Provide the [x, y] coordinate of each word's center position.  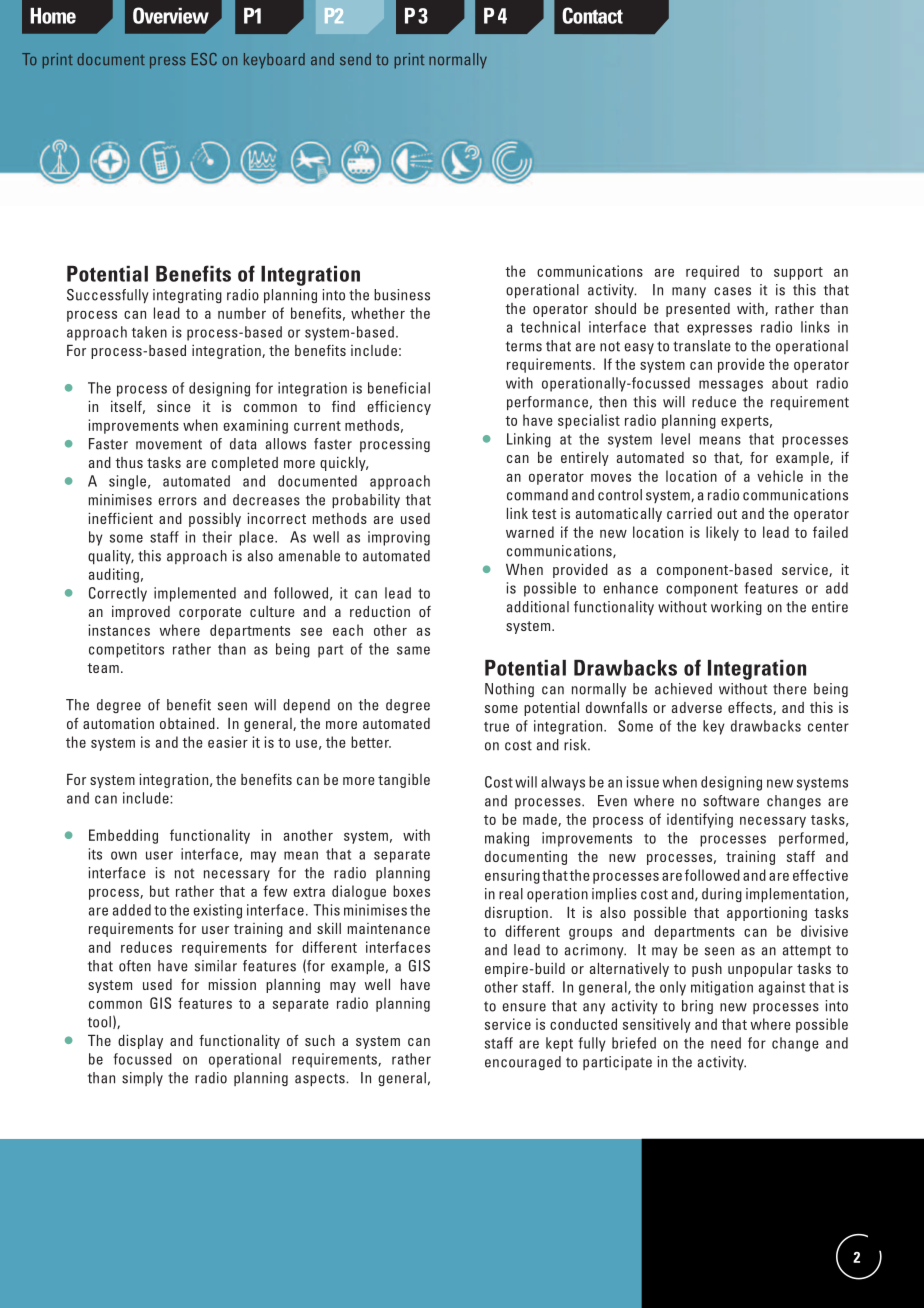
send [355, 59]
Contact [592, 15]
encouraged [523, 1063]
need [726, 1043]
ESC [204, 59]
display [140, 1042]
